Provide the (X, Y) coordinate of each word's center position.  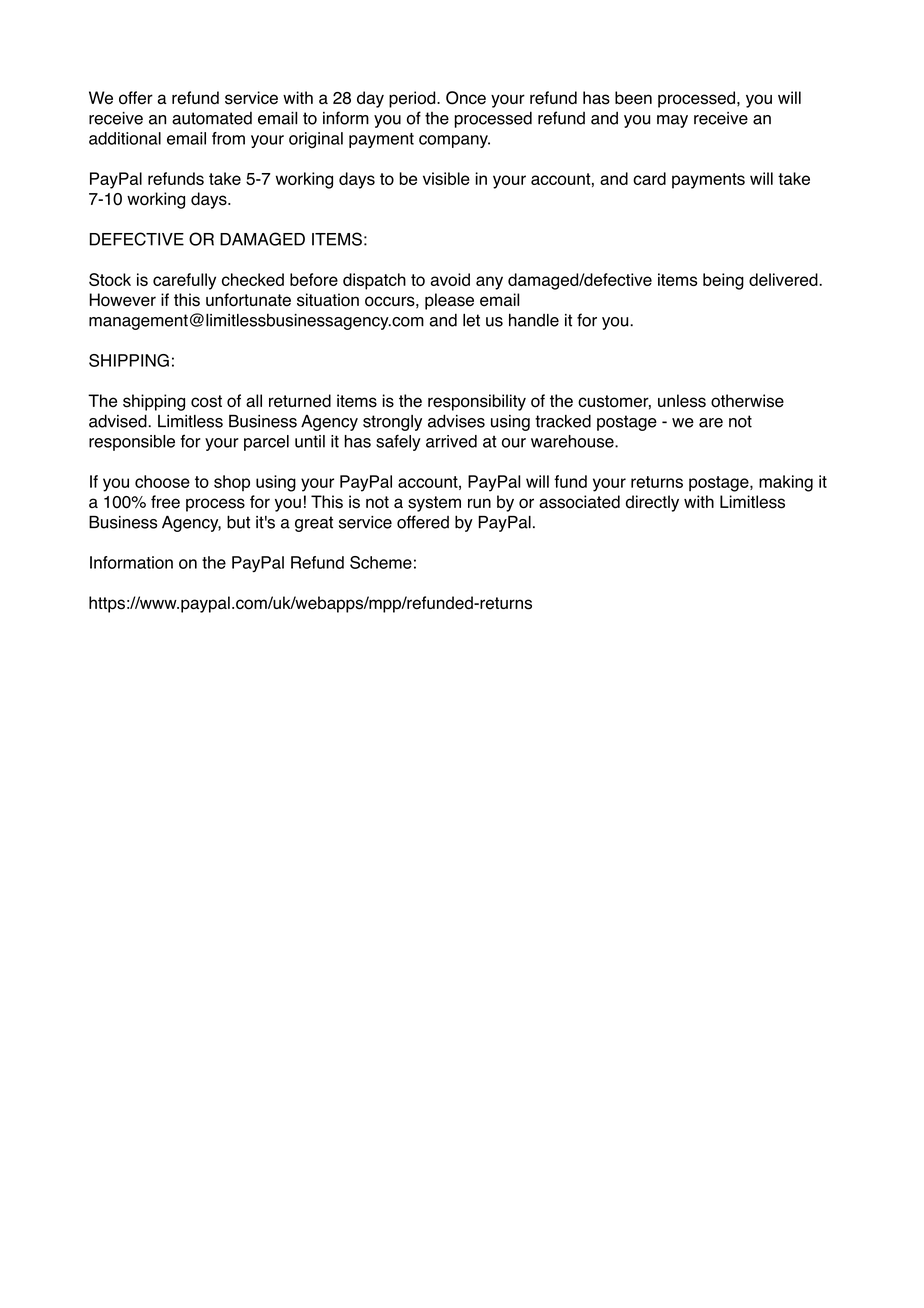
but (238, 522)
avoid (450, 279)
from (228, 138)
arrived (451, 441)
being (723, 281)
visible (446, 178)
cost (206, 401)
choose (162, 481)
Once (466, 98)
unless (682, 401)
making (786, 483)
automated (212, 118)
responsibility (477, 402)
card (649, 178)
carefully (184, 281)
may (672, 121)
